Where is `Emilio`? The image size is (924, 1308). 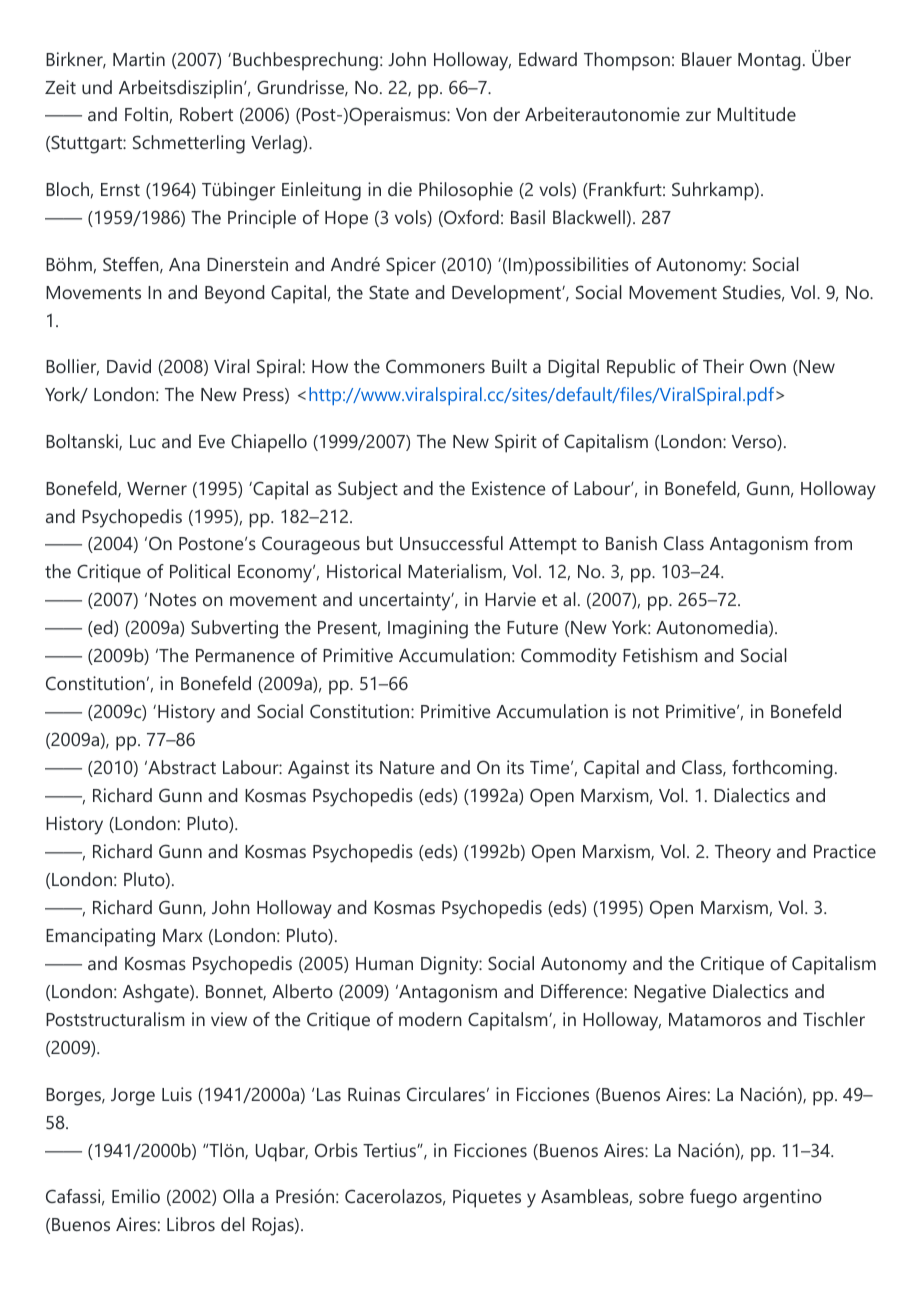 Emilio is located at coordinates (136, 1196).
